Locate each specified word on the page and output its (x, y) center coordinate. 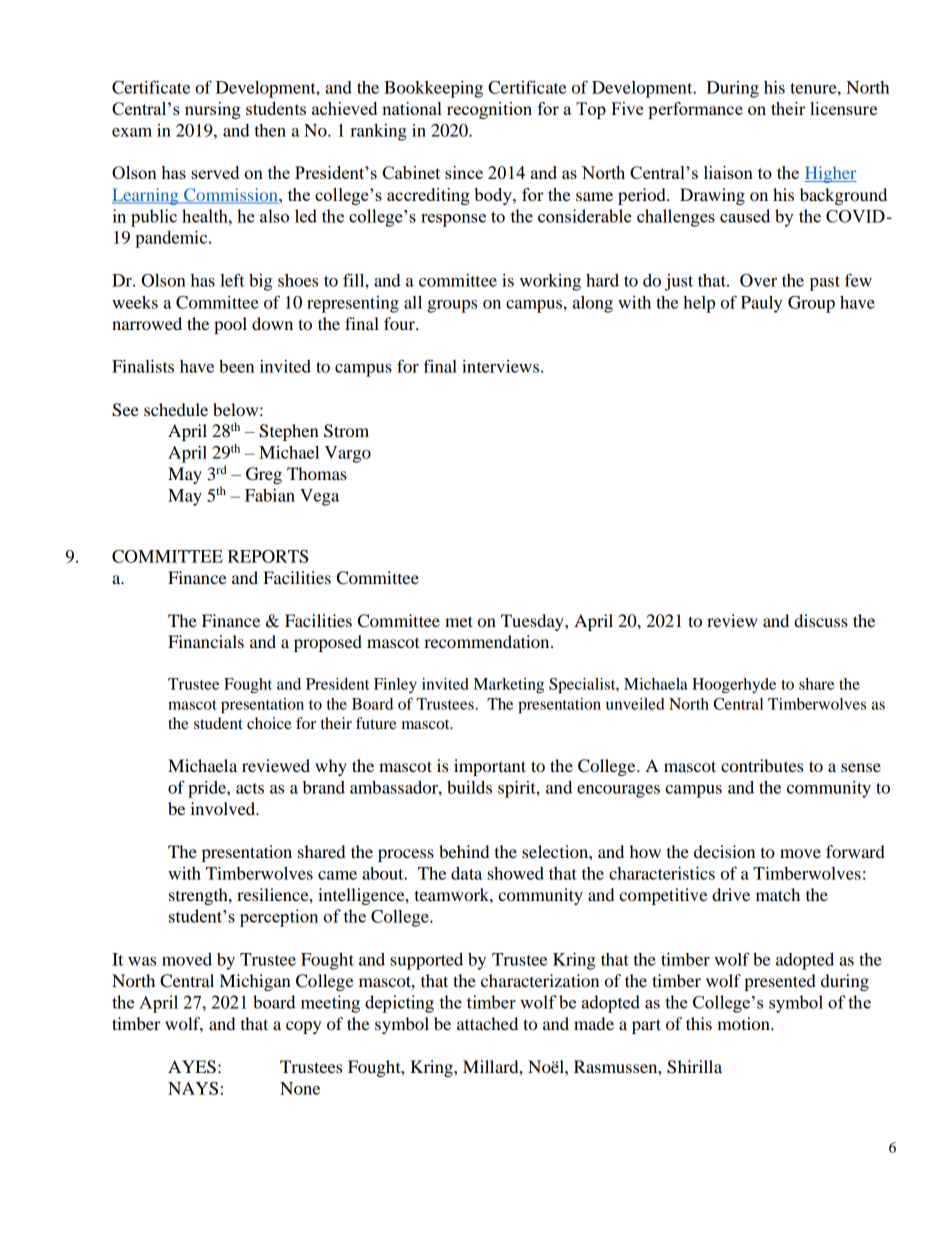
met (459, 621)
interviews (502, 366)
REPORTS (268, 556)
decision (724, 851)
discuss (821, 620)
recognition (489, 110)
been (236, 366)
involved (224, 808)
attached (487, 1023)
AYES (192, 1067)
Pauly (761, 304)
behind (464, 851)
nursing (213, 110)
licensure (844, 108)
